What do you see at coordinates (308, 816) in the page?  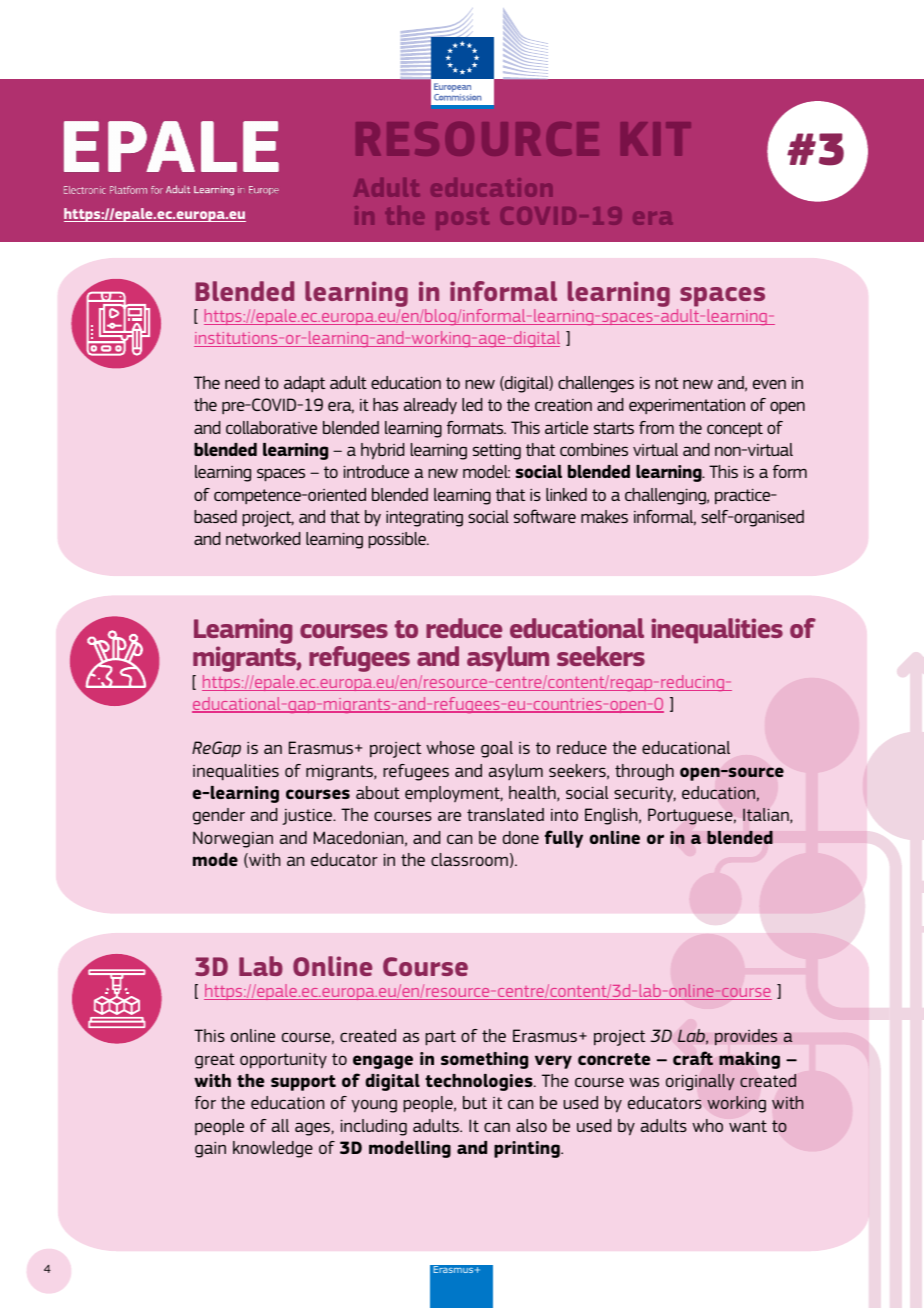 I see `justice` at bounding box center [308, 816].
